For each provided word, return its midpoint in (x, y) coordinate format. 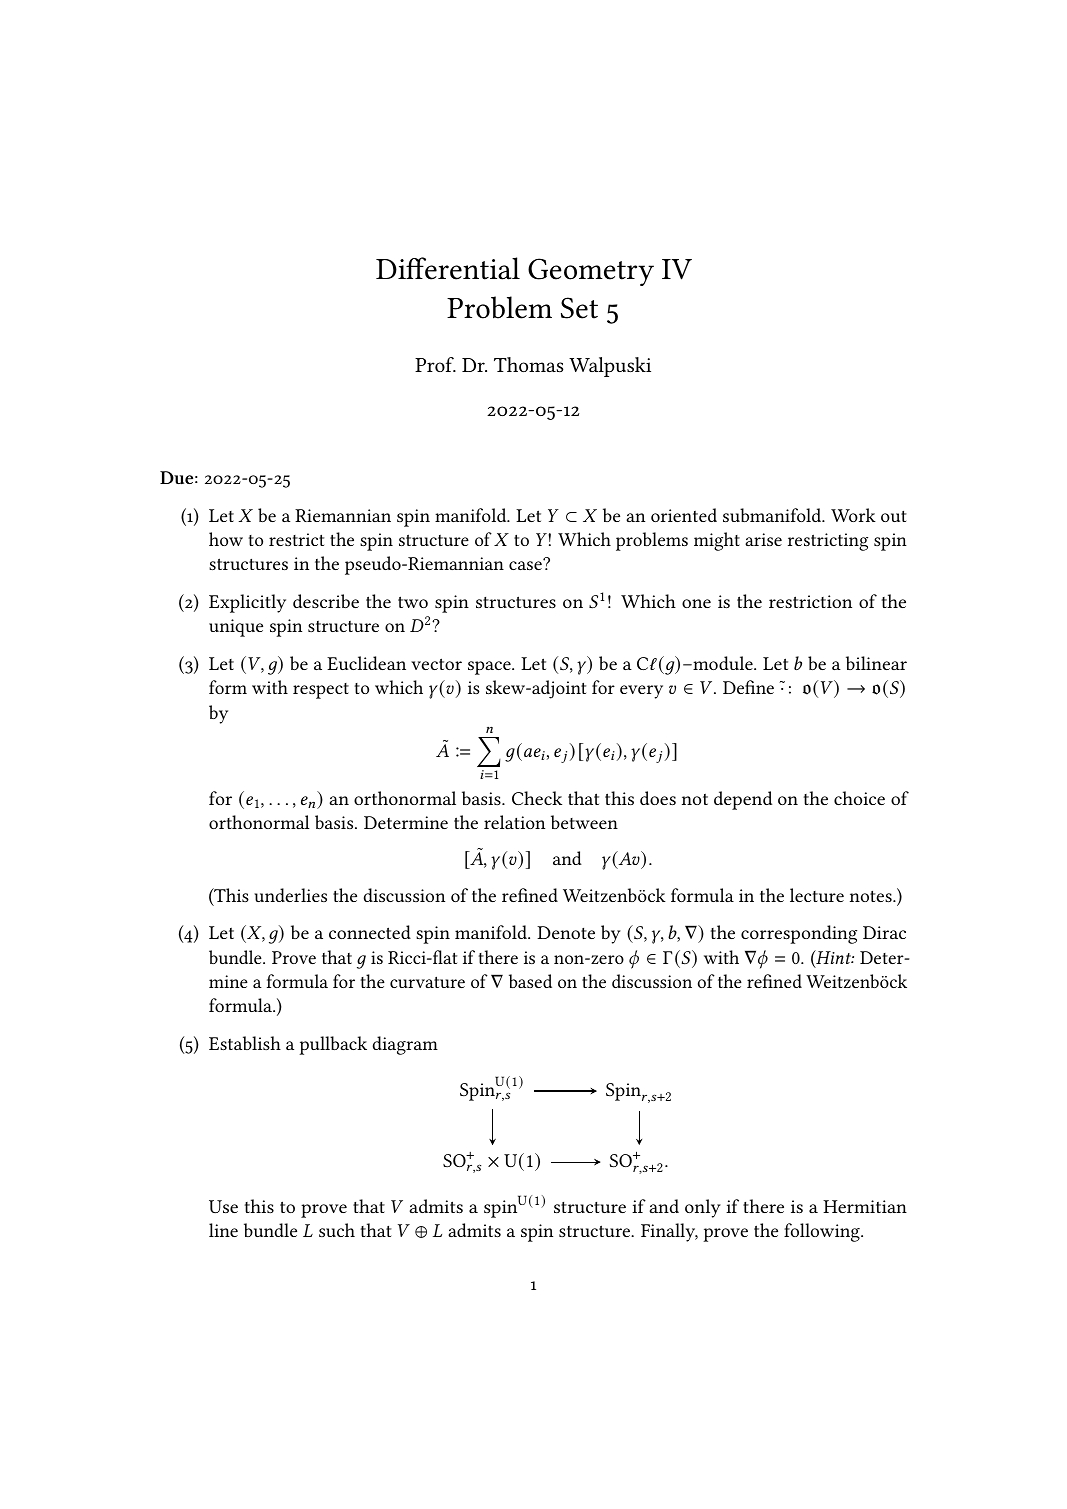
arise (763, 539)
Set (579, 308)
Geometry (591, 272)
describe (326, 601)
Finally (669, 1232)
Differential (448, 268)
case (525, 565)
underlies (290, 895)
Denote (566, 932)
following (823, 1232)
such (337, 1230)
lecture (817, 895)
